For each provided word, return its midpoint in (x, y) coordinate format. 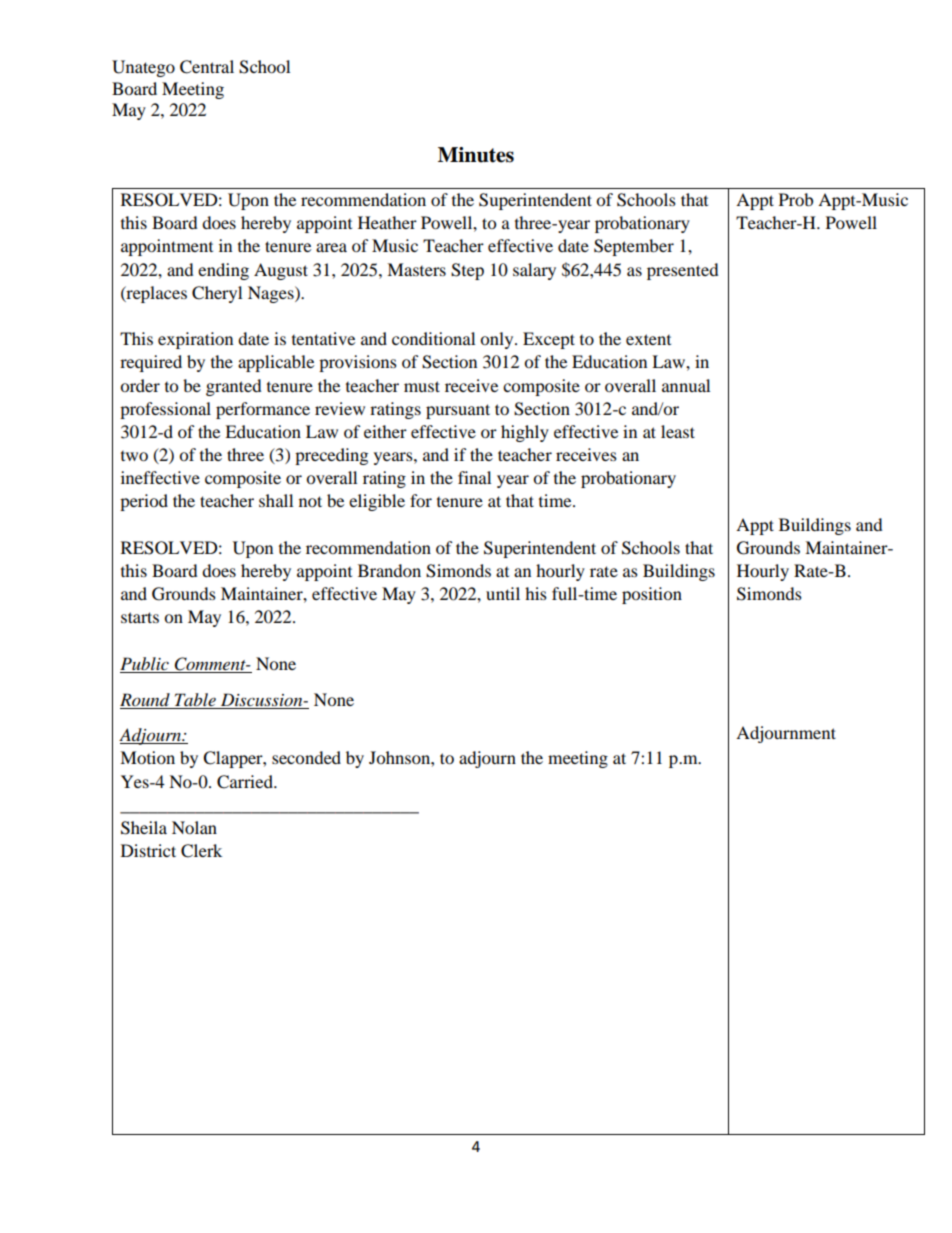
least (678, 431)
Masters (416, 269)
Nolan (194, 827)
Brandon (389, 570)
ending (223, 271)
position (652, 595)
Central (207, 67)
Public (145, 665)
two (134, 456)
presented (683, 271)
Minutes (476, 155)
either (385, 431)
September (634, 247)
